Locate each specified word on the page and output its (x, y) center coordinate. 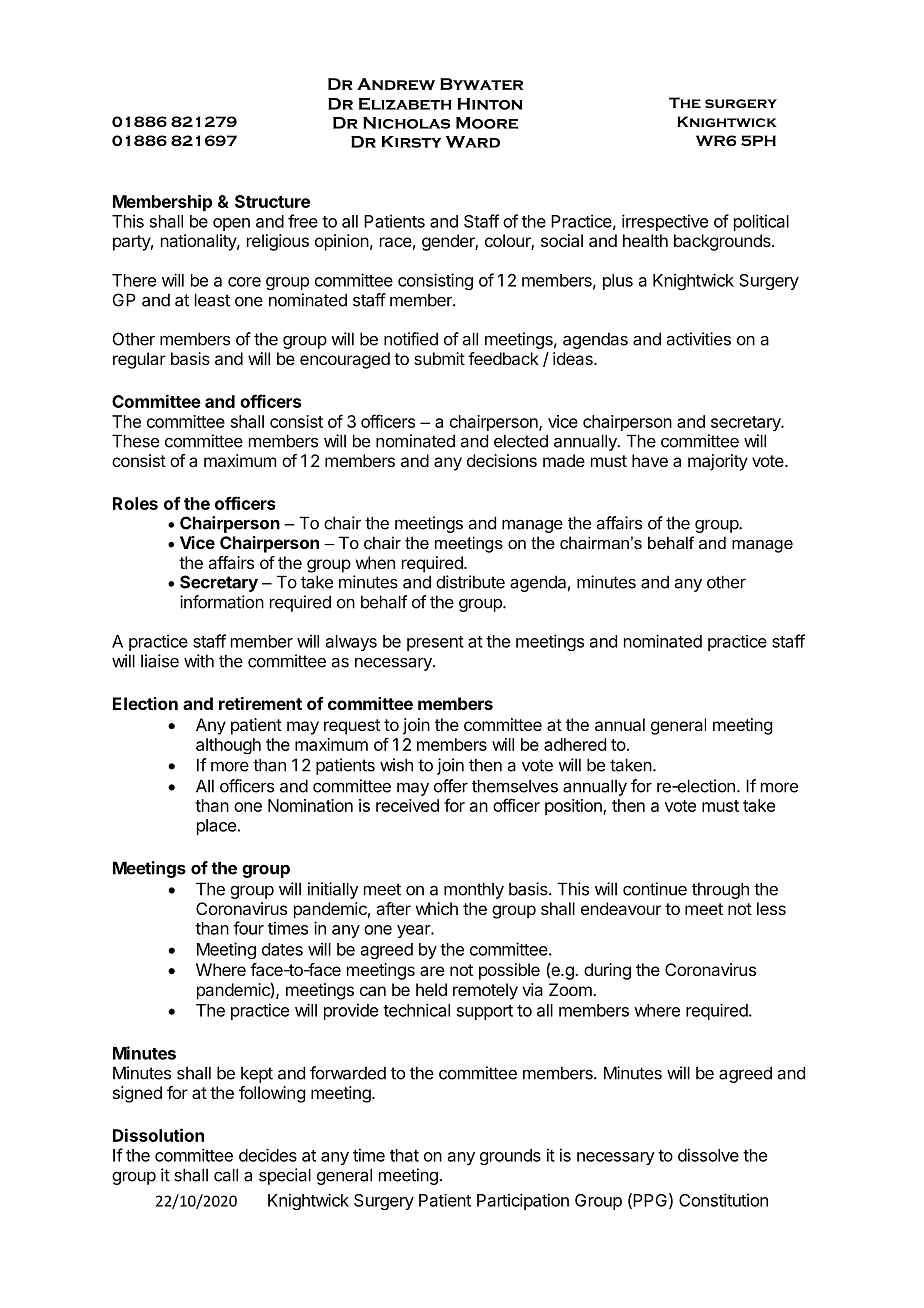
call (226, 1175)
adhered (575, 744)
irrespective (665, 222)
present (435, 643)
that (404, 1155)
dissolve (708, 1155)
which (437, 908)
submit (439, 358)
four (248, 928)
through (720, 890)
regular (139, 360)
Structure (272, 201)
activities (699, 339)
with (199, 661)
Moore (487, 123)
